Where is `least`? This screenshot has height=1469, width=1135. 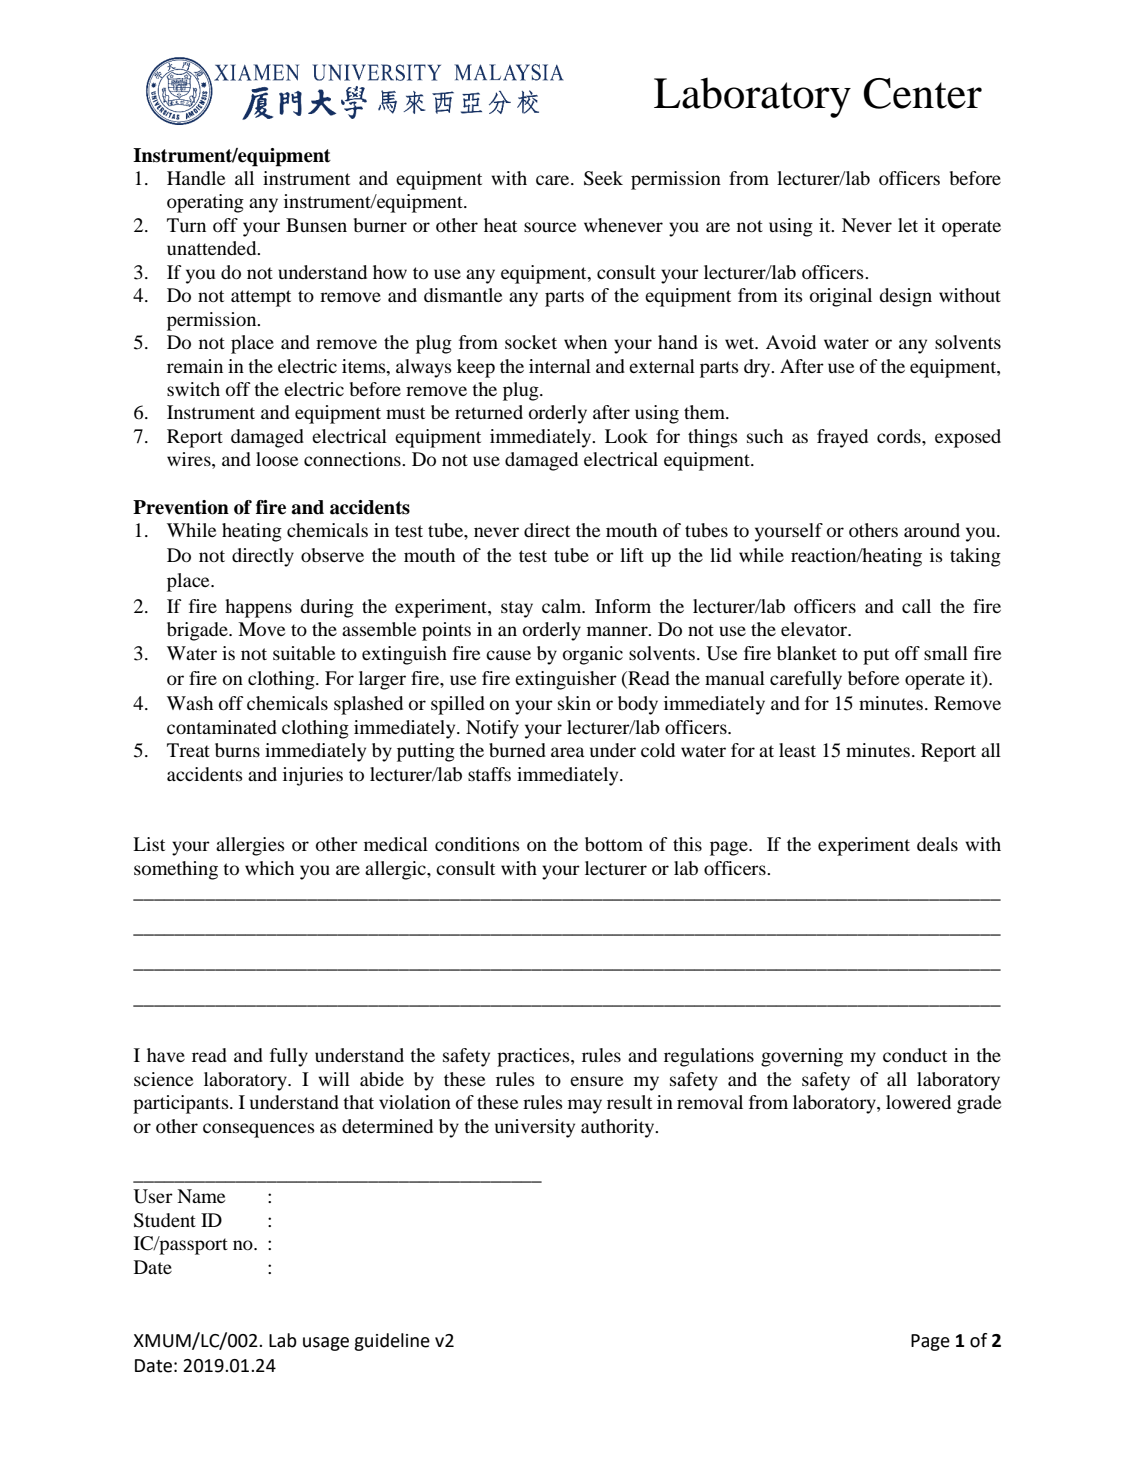
least is located at coordinates (797, 750).
